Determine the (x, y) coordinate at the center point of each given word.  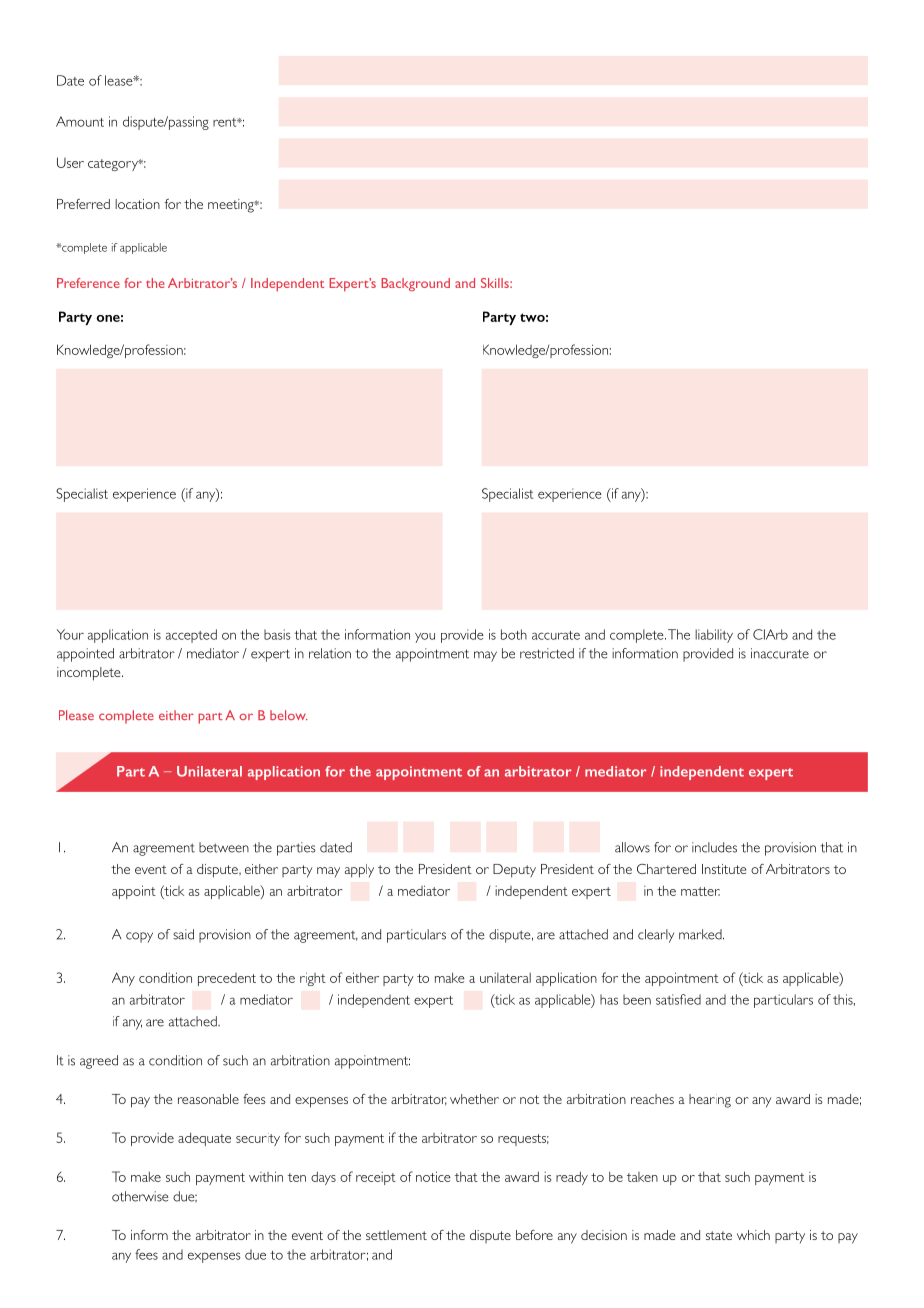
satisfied (678, 999)
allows (632, 847)
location (137, 204)
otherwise (140, 1196)
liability (714, 636)
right (313, 979)
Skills (496, 283)
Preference (88, 283)
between (224, 847)
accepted (191, 636)
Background (415, 284)
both (514, 634)
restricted (547, 653)
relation (330, 653)
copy (139, 937)
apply (359, 871)
